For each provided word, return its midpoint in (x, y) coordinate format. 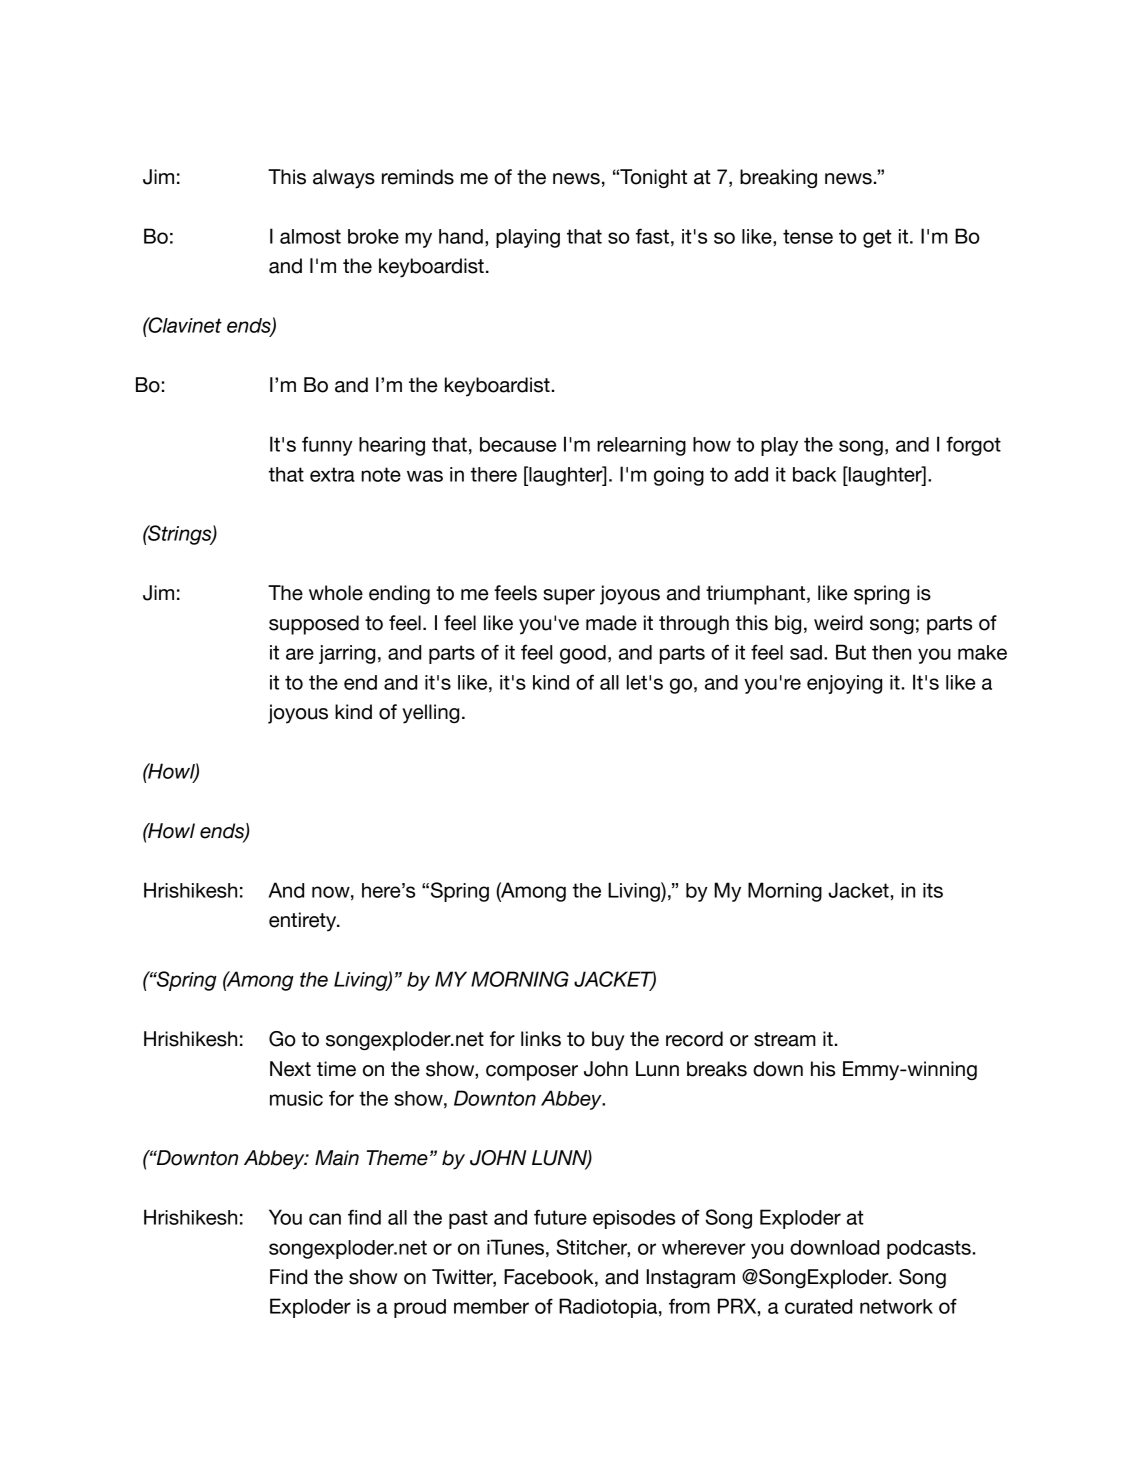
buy (608, 1041)
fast (652, 236)
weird (838, 623)
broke (373, 236)
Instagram (691, 1278)
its (933, 890)
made (611, 623)
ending (399, 594)
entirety (304, 922)
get (877, 238)
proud (420, 1308)
